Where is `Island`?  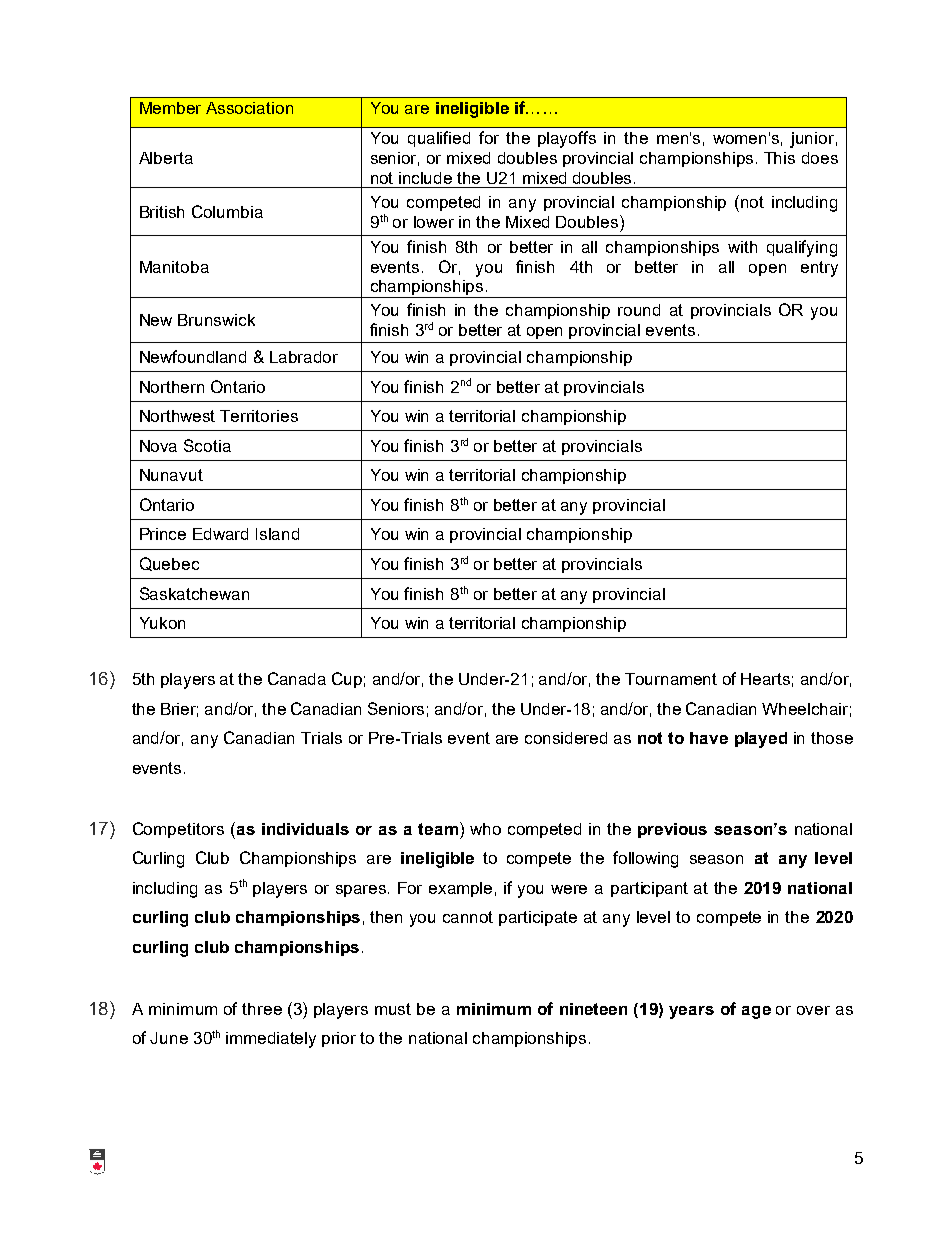 Island is located at coordinates (277, 534).
